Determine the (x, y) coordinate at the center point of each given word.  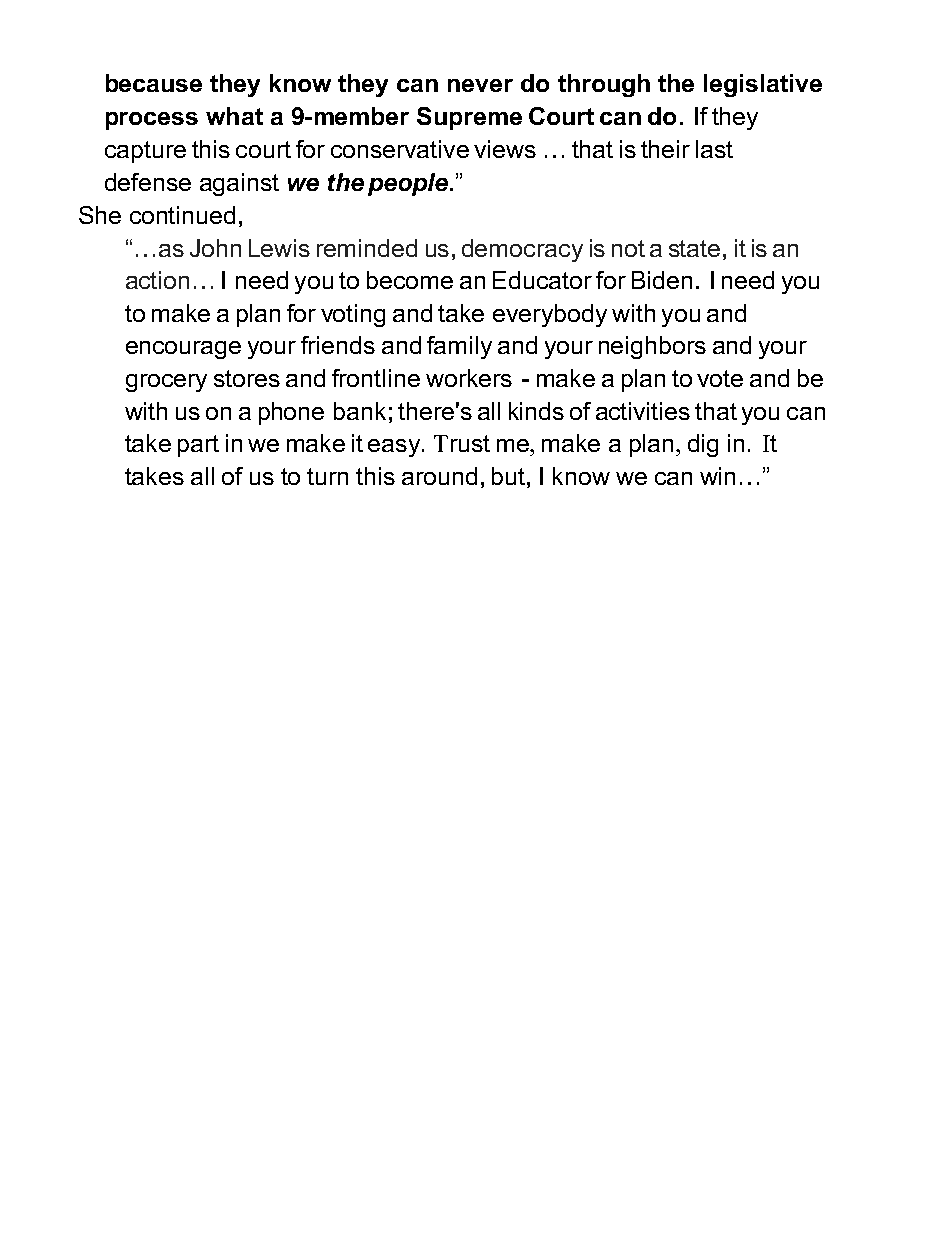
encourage (183, 350)
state (694, 248)
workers (469, 378)
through (604, 85)
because (154, 83)
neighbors (652, 347)
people (408, 184)
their (665, 149)
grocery (166, 383)
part (198, 446)
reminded (367, 248)
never (480, 85)
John (215, 248)
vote (720, 378)
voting (353, 315)
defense (148, 182)
